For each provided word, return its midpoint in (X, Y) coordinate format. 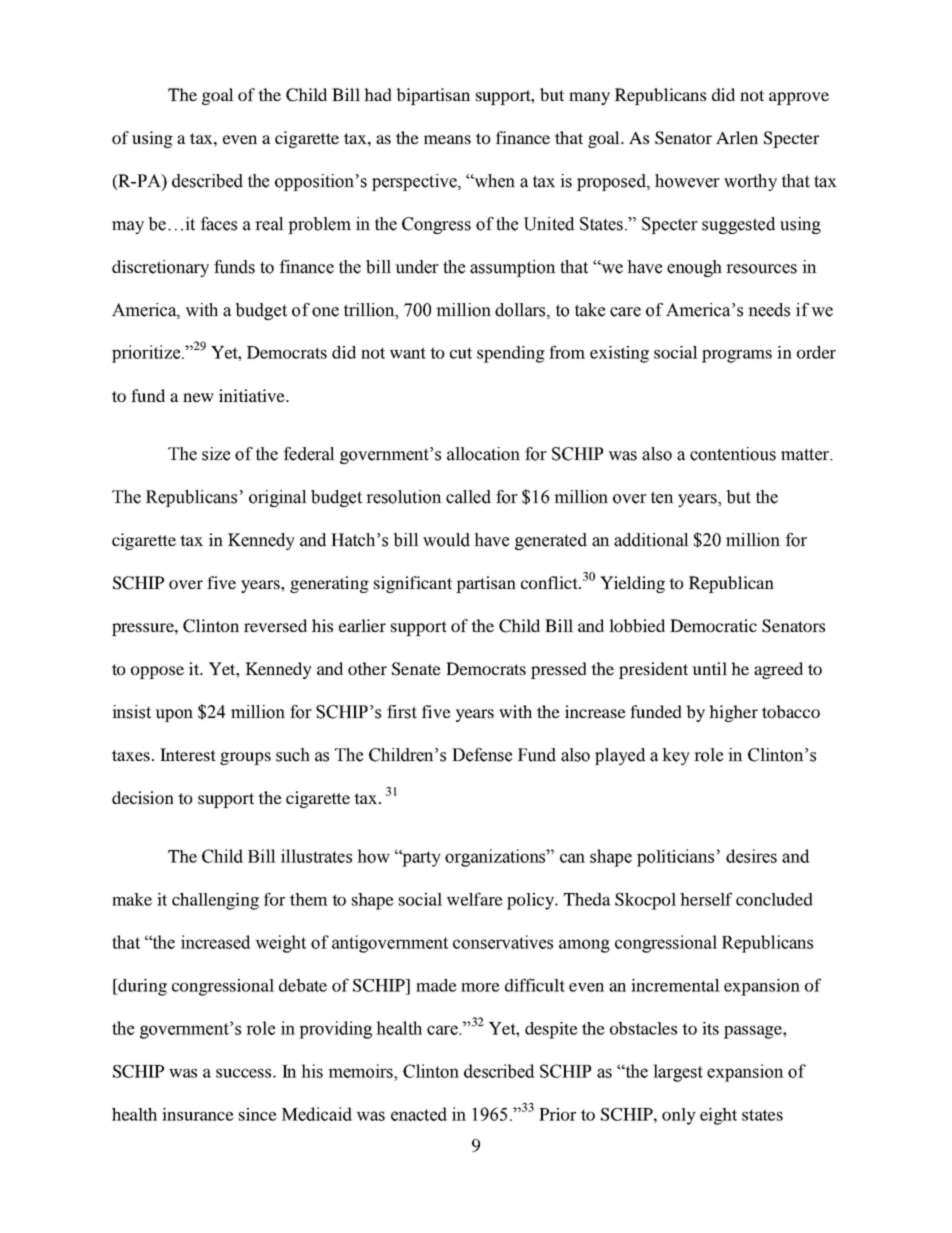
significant (413, 584)
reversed (275, 625)
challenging (215, 901)
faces (218, 224)
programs (737, 356)
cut (461, 353)
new (198, 397)
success (245, 1073)
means (447, 139)
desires (751, 856)
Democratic (713, 625)
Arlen (737, 137)
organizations (496, 858)
